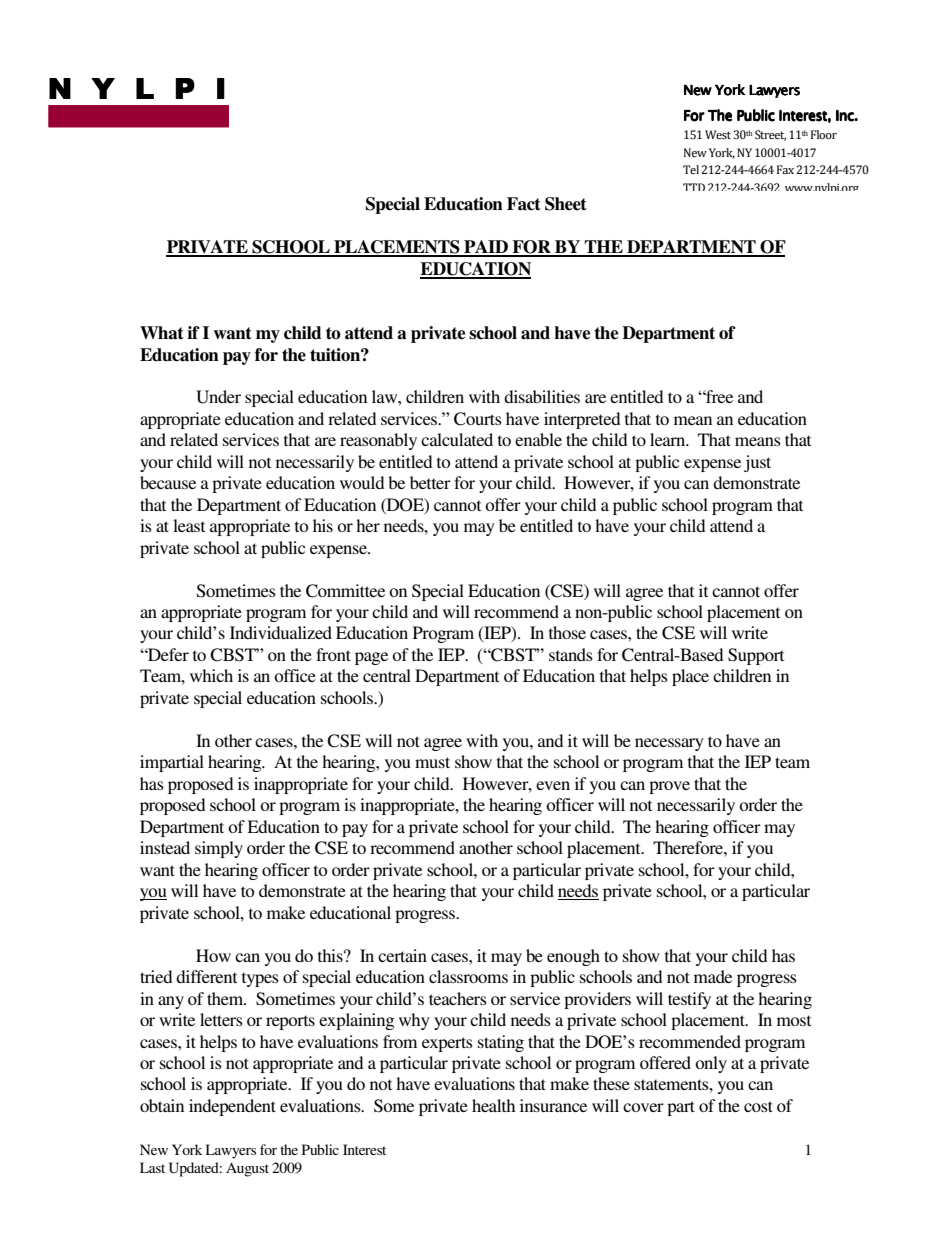 This page has width=952, height=1233. I want to click on What, so click(162, 333).
